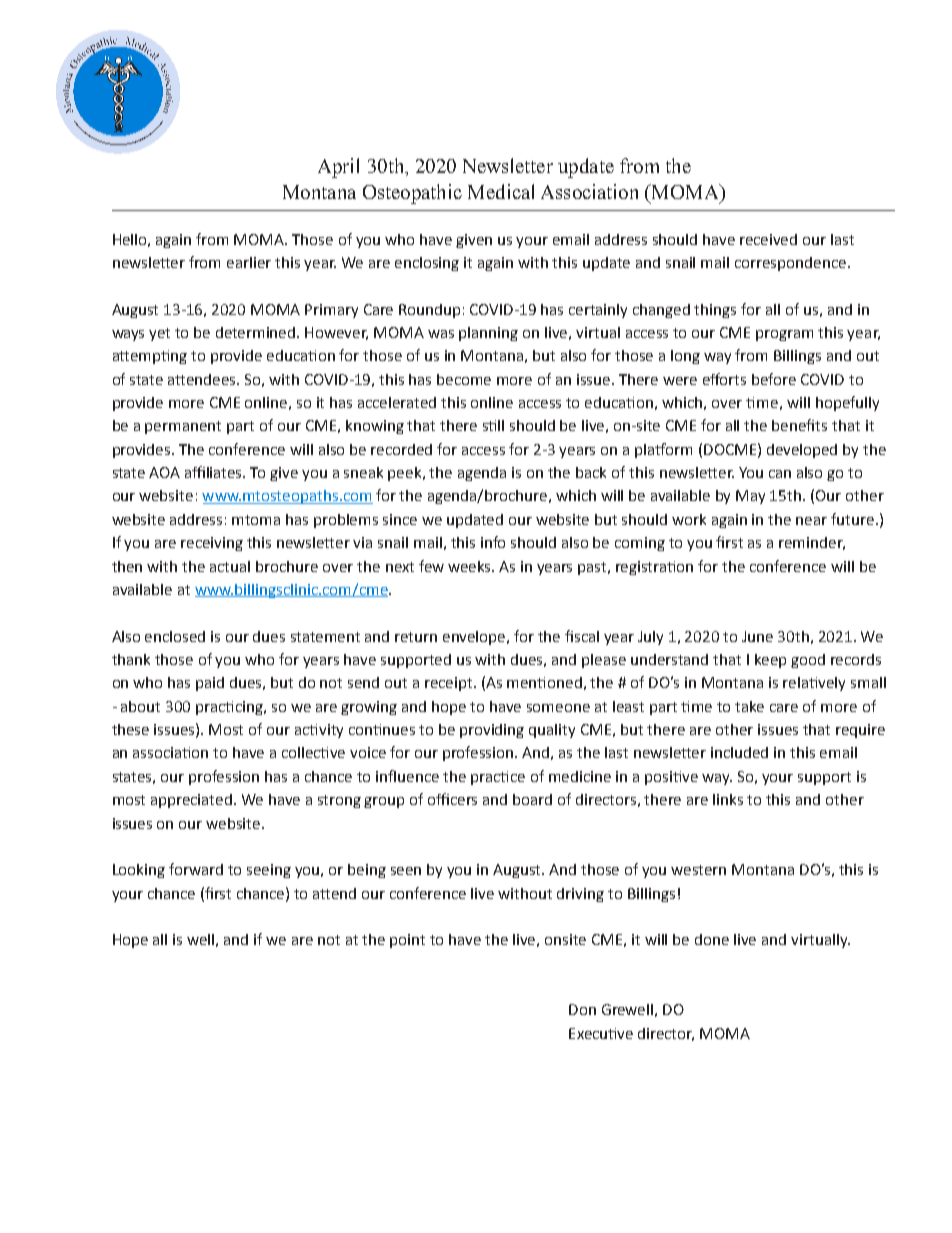 The width and height of the document is (952, 1233). What do you see at coordinates (193, 801) in the document?
I see `appreciated` at bounding box center [193, 801].
